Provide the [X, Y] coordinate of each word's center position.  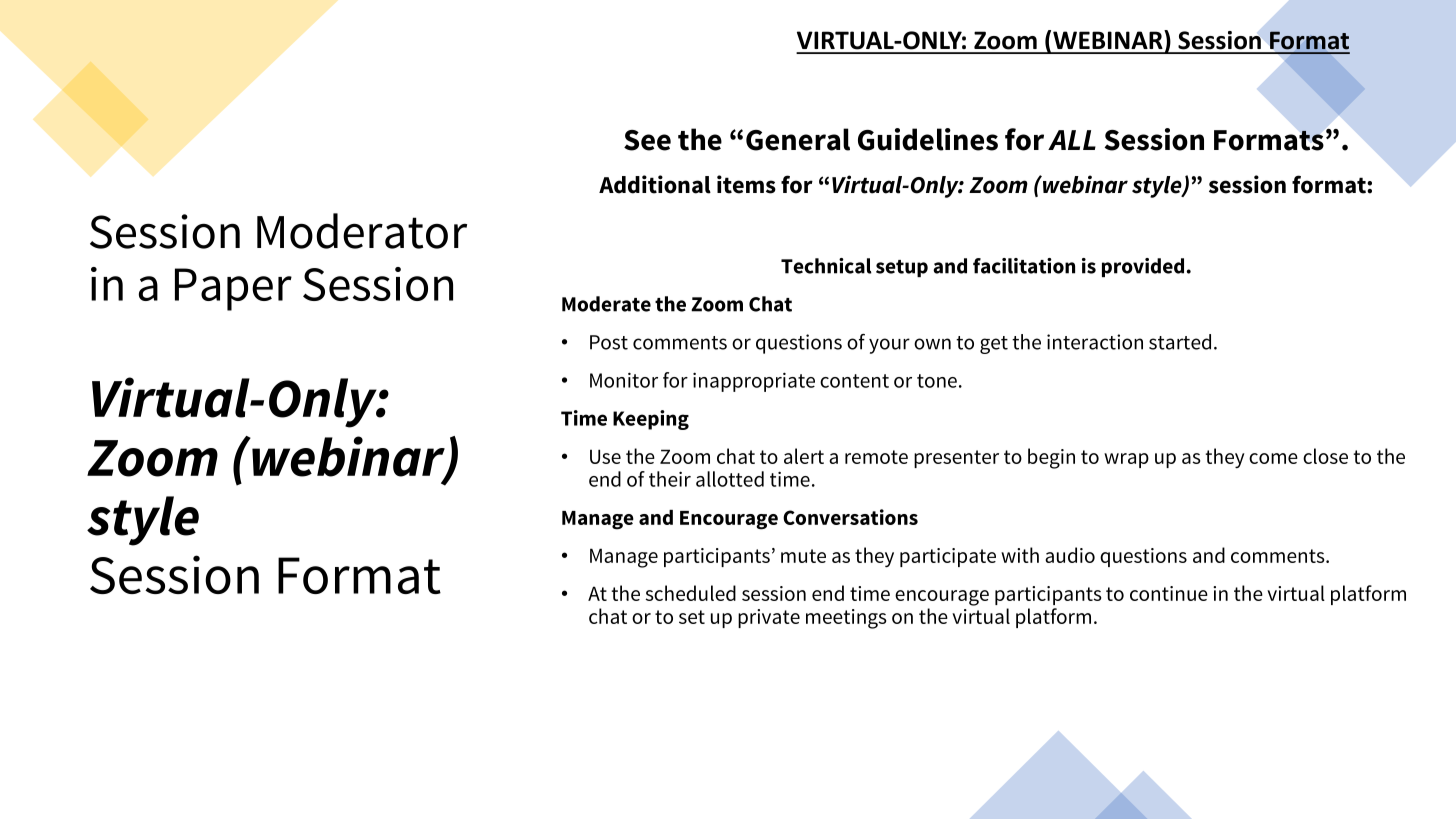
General [798, 139]
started [1180, 342]
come [1273, 458]
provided [1143, 267]
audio [1070, 555]
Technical [826, 266]
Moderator [362, 231]
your [889, 346]
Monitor [624, 380]
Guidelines [928, 139]
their [670, 479]
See [647, 140]
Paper [233, 289]
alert [804, 456]
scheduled [691, 593]
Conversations [850, 517]
